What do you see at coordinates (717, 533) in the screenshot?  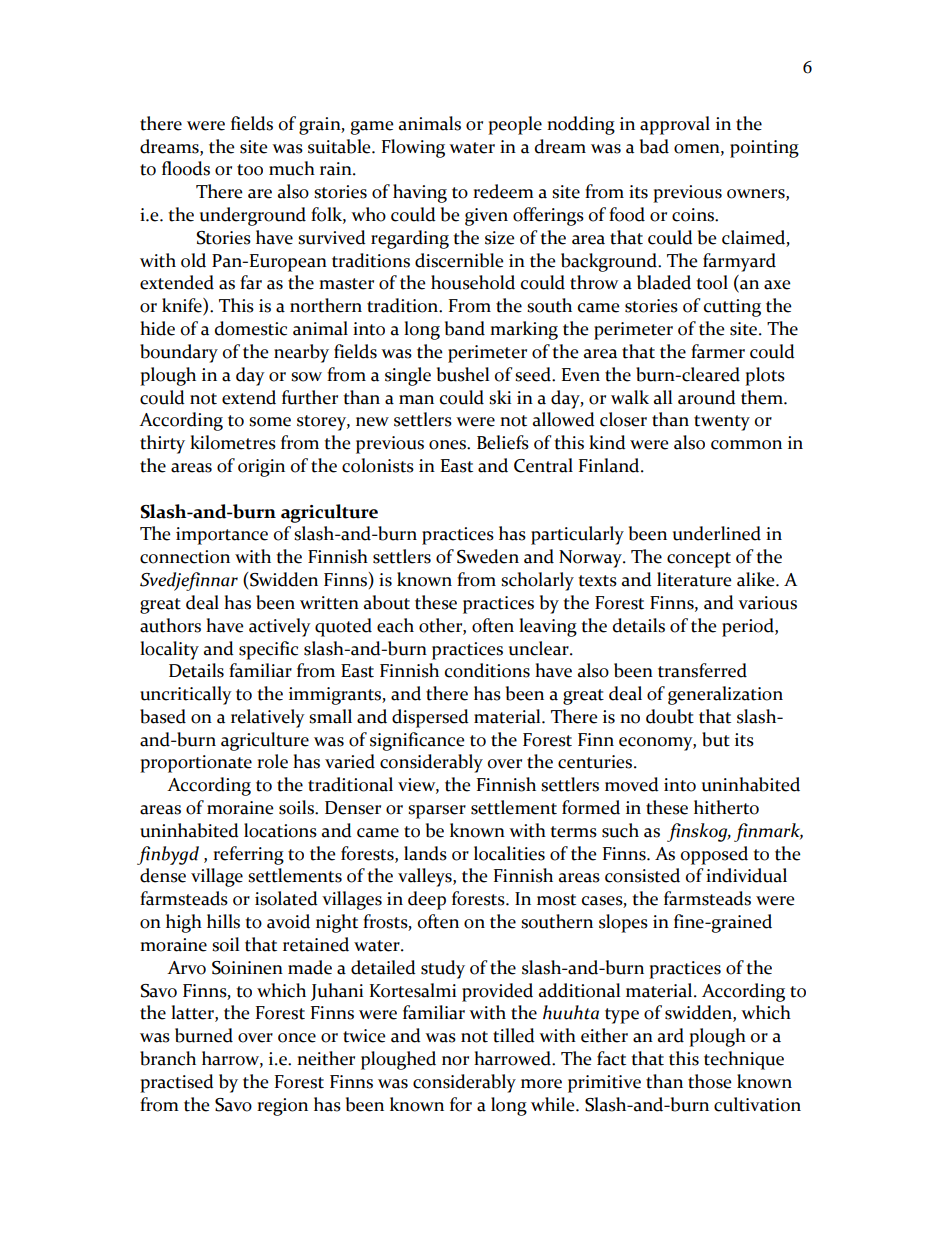 I see `underlined` at bounding box center [717, 533].
